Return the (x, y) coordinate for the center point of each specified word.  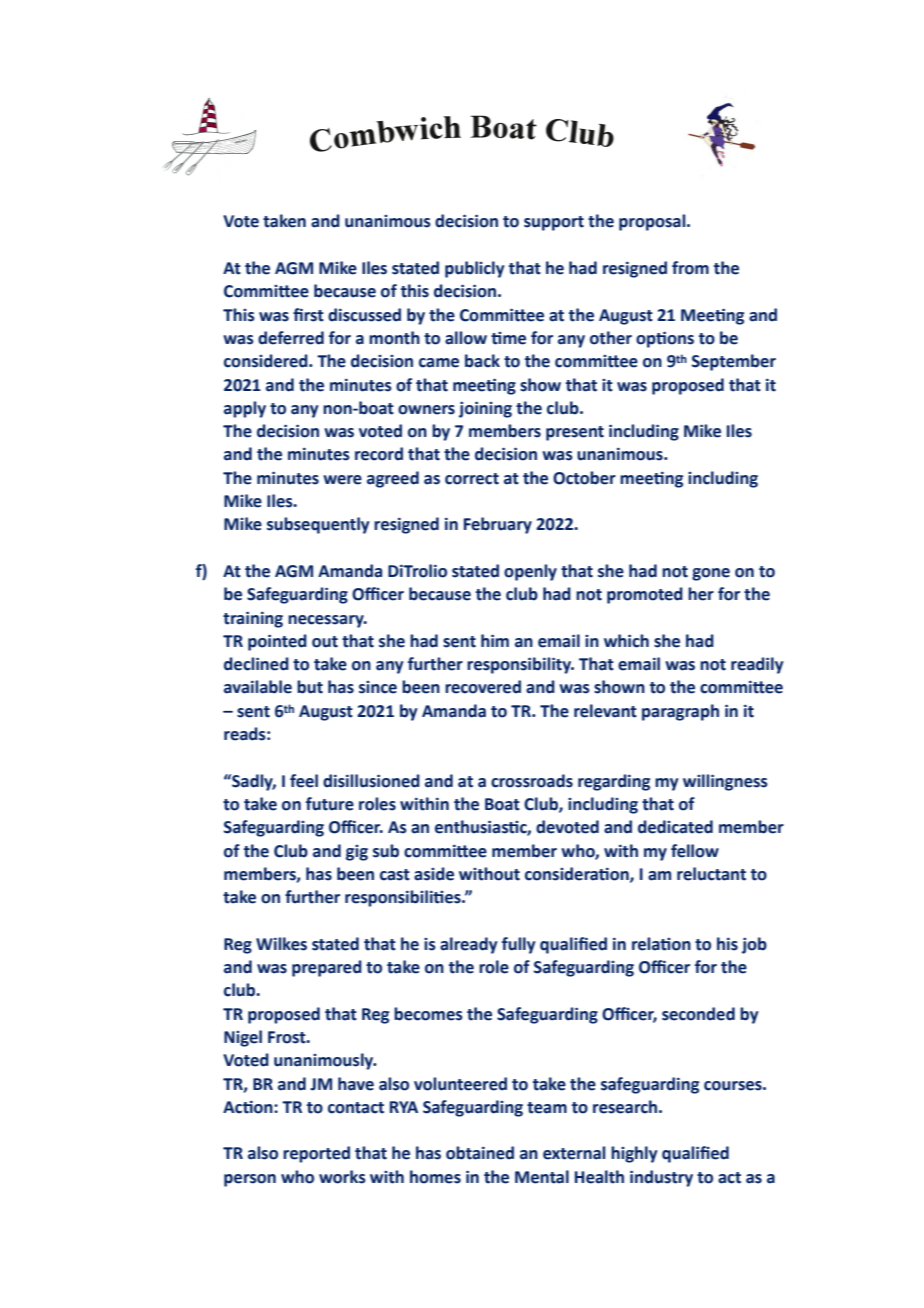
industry (661, 1178)
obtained (480, 1153)
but (310, 687)
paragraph (680, 712)
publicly (474, 269)
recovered (483, 687)
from (690, 268)
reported (316, 1154)
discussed (364, 315)
